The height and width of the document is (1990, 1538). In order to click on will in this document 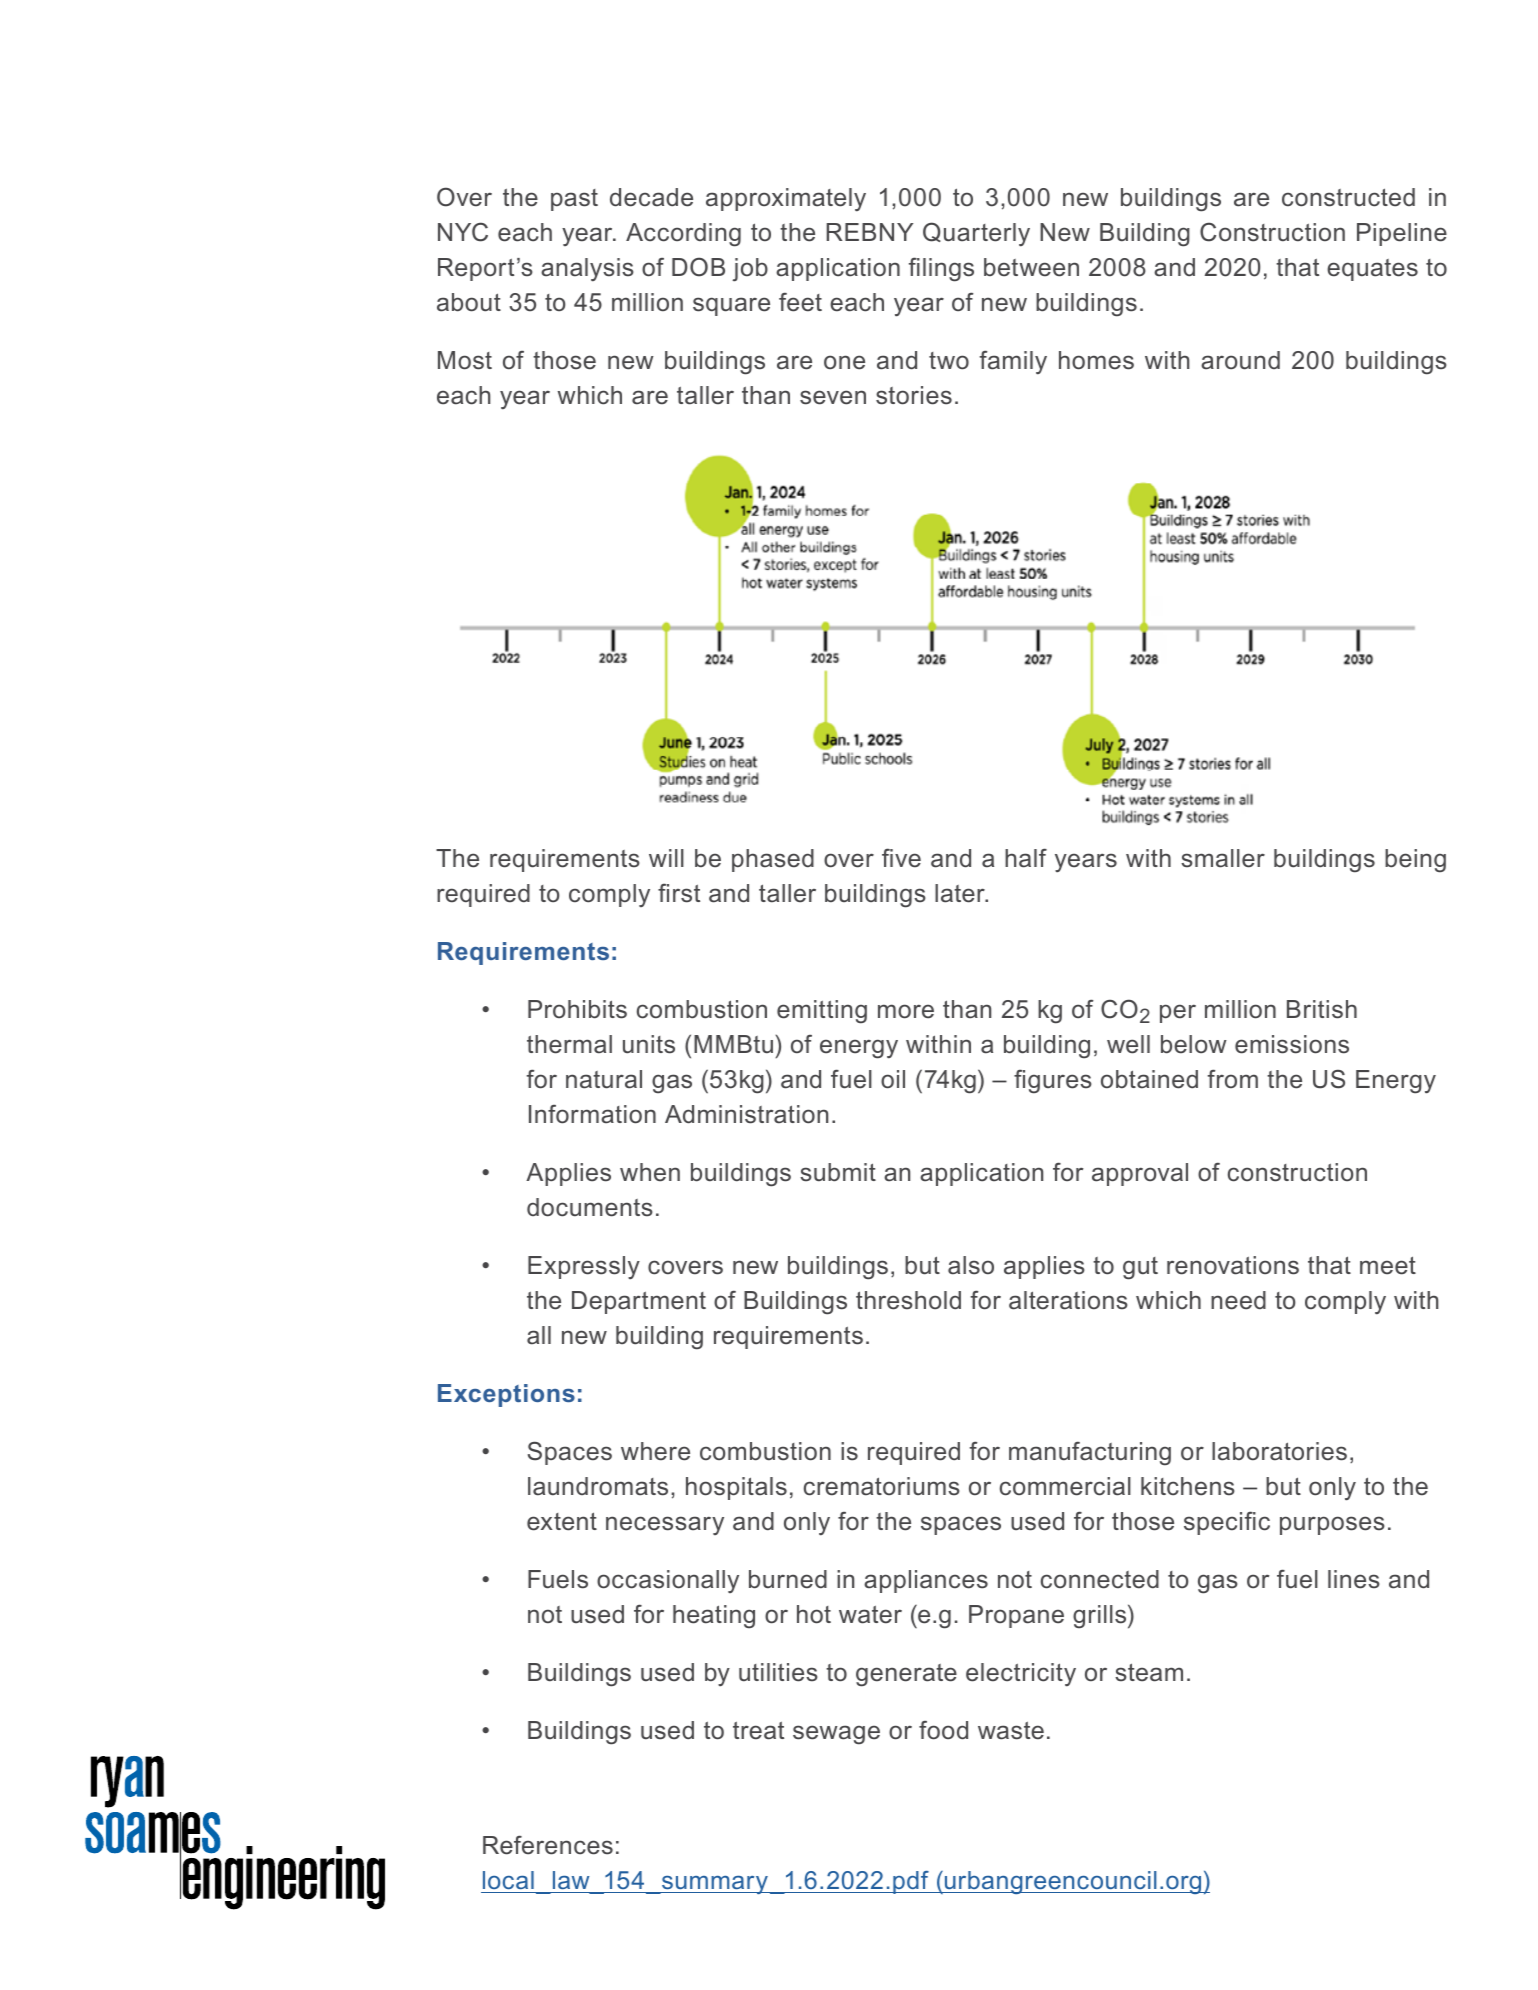, I will do `click(666, 858)`.
